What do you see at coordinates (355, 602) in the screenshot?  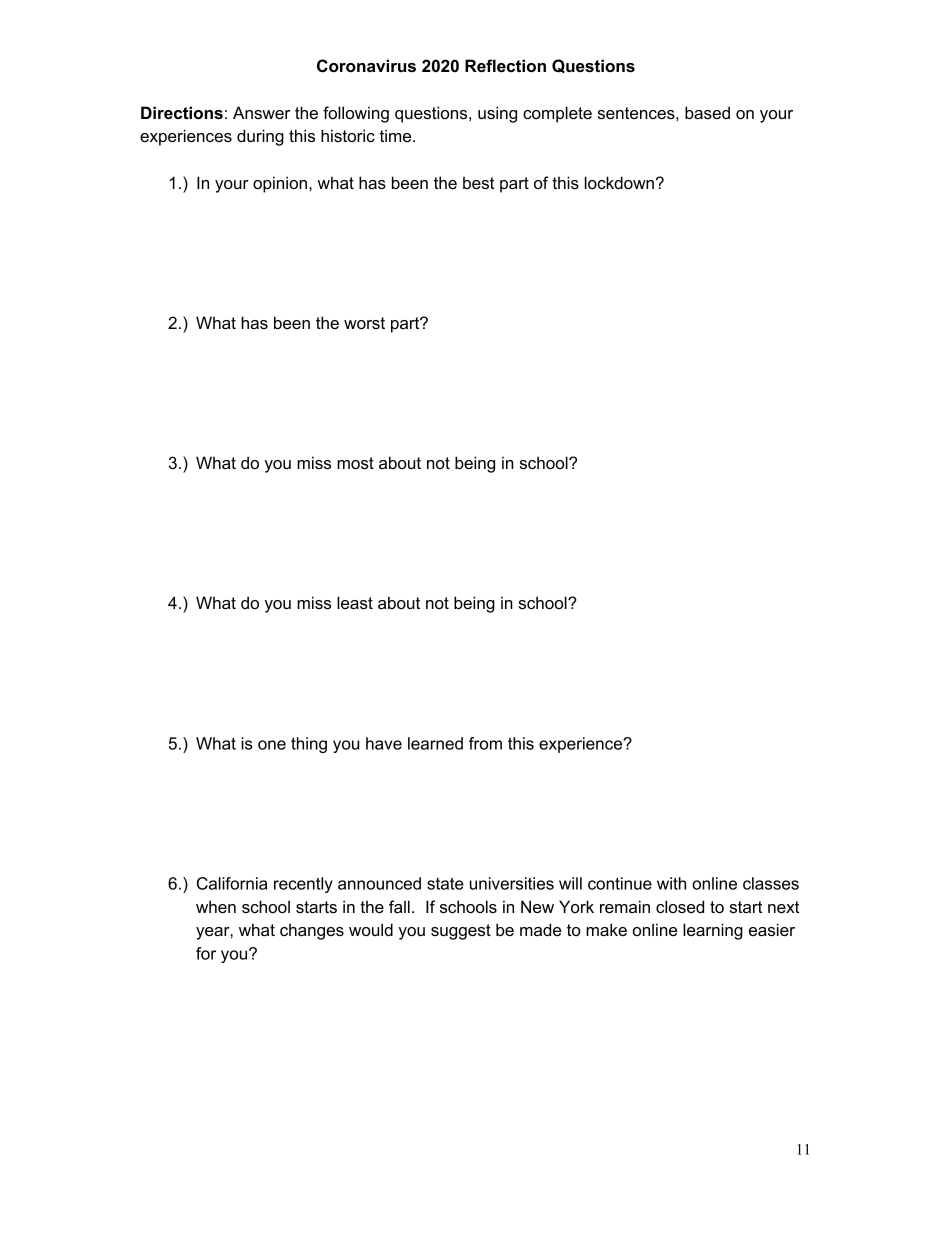 I see `least` at bounding box center [355, 602].
